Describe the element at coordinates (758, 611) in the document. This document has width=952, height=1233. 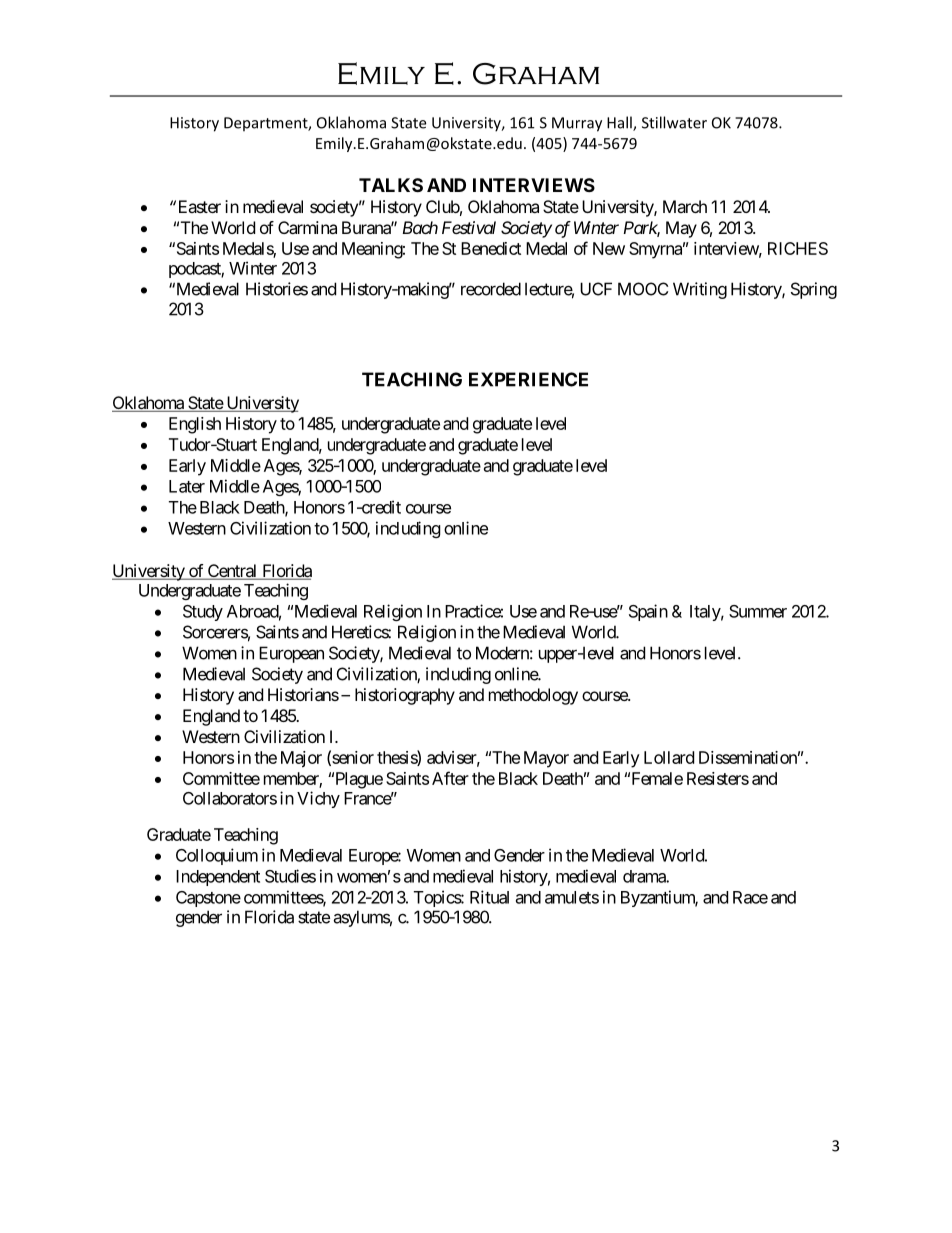
I see `Summer` at that location.
